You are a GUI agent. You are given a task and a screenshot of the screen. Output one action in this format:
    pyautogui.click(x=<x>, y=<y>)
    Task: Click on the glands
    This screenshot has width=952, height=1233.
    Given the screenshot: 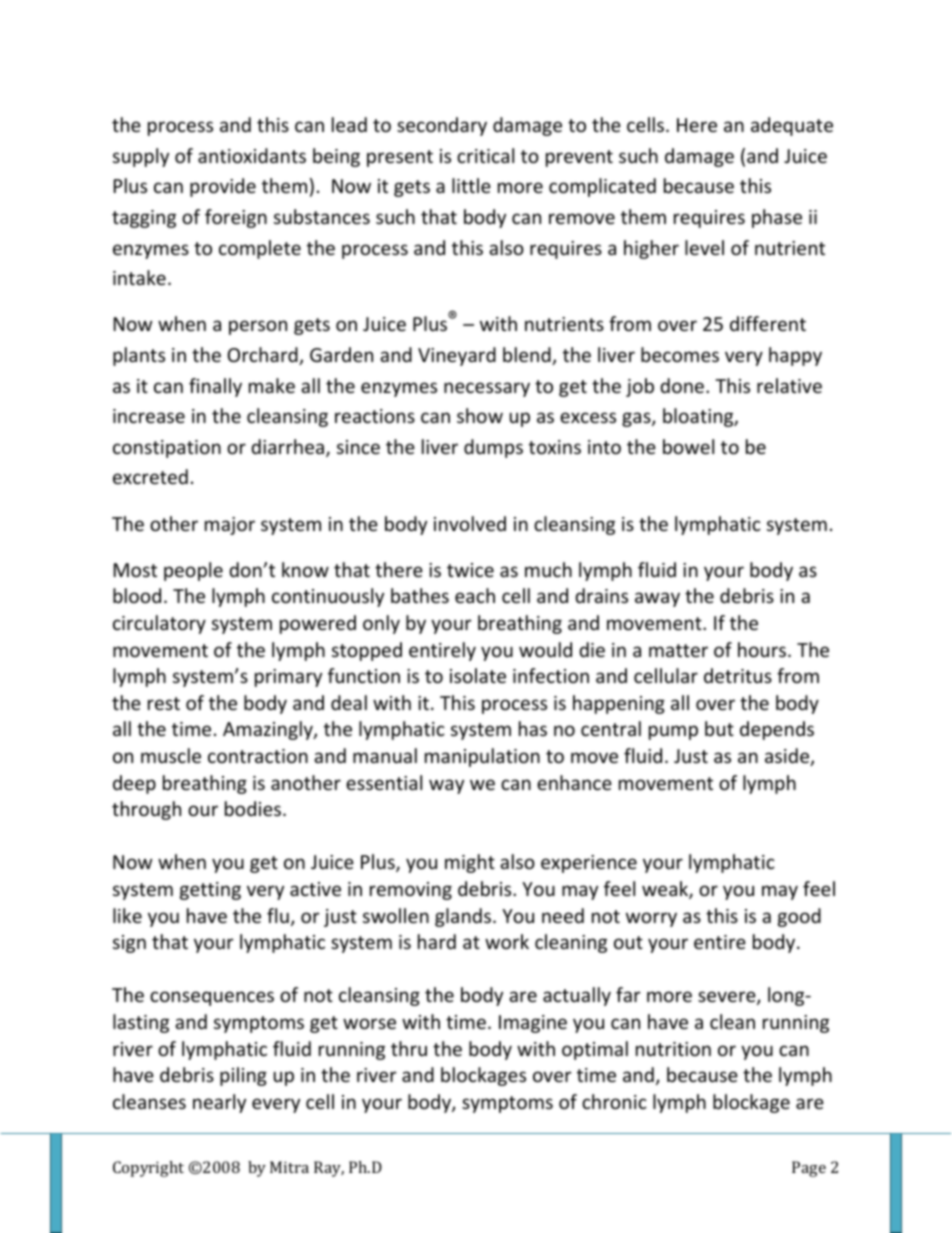 What is the action you would take?
    pyautogui.click(x=463, y=917)
